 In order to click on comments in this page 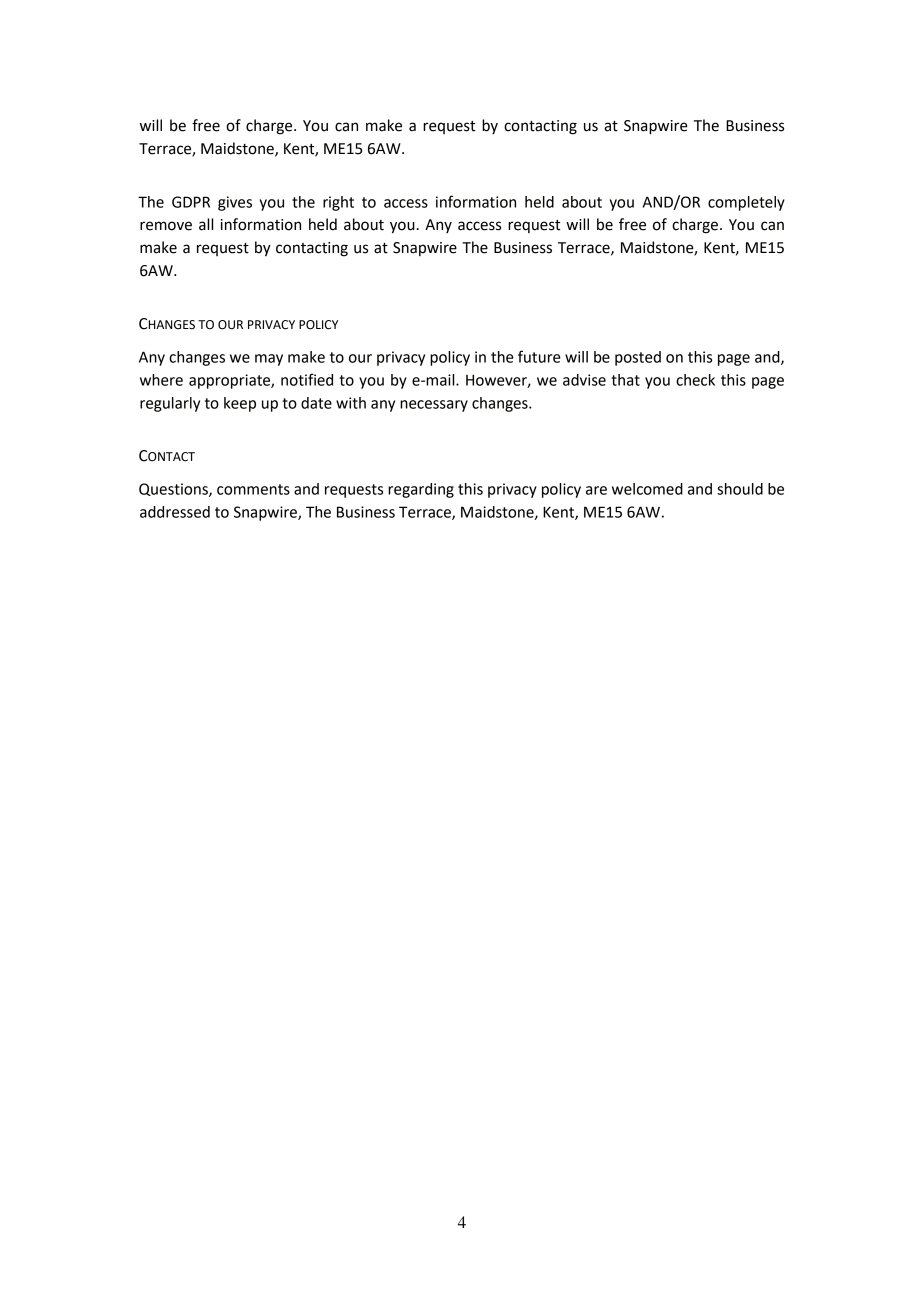, I will do `click(253, 489)`.
